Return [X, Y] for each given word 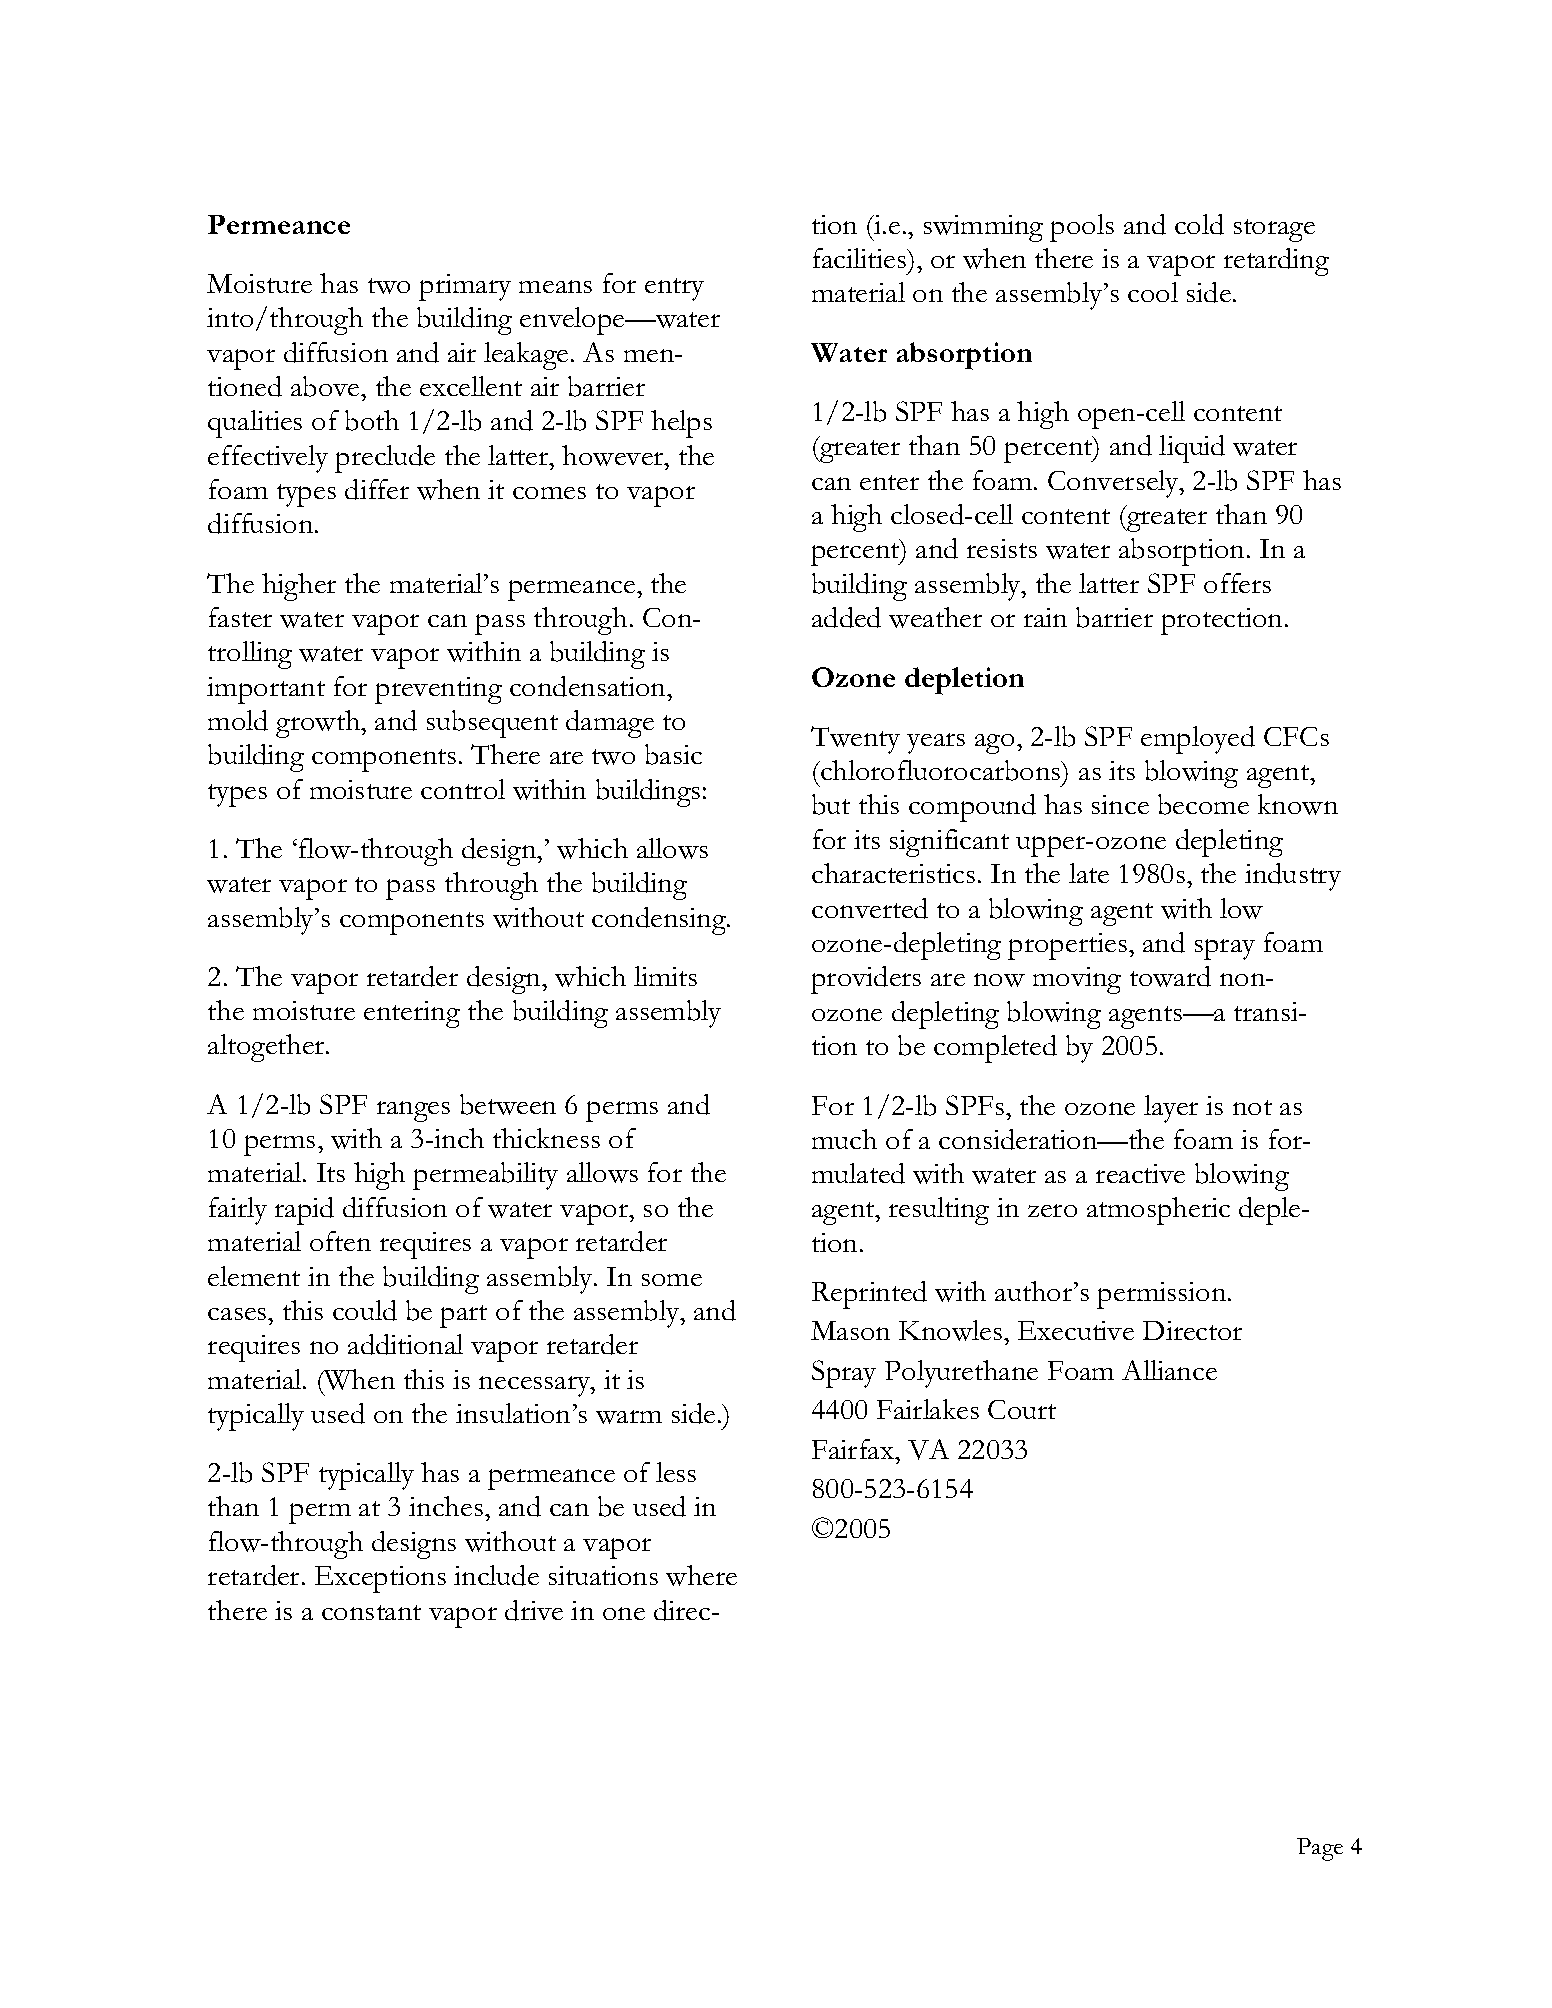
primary [465, 287]
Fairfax [854, 1449]
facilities [860, 258]
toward [1170, 976]
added [846, 617]
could [365, 1310]
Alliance [1169, 1370]
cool [1153, 292]
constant [371, 1612]
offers [1237, 583]
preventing [438, 690]
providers [866, 980]
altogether [267, 1048]
